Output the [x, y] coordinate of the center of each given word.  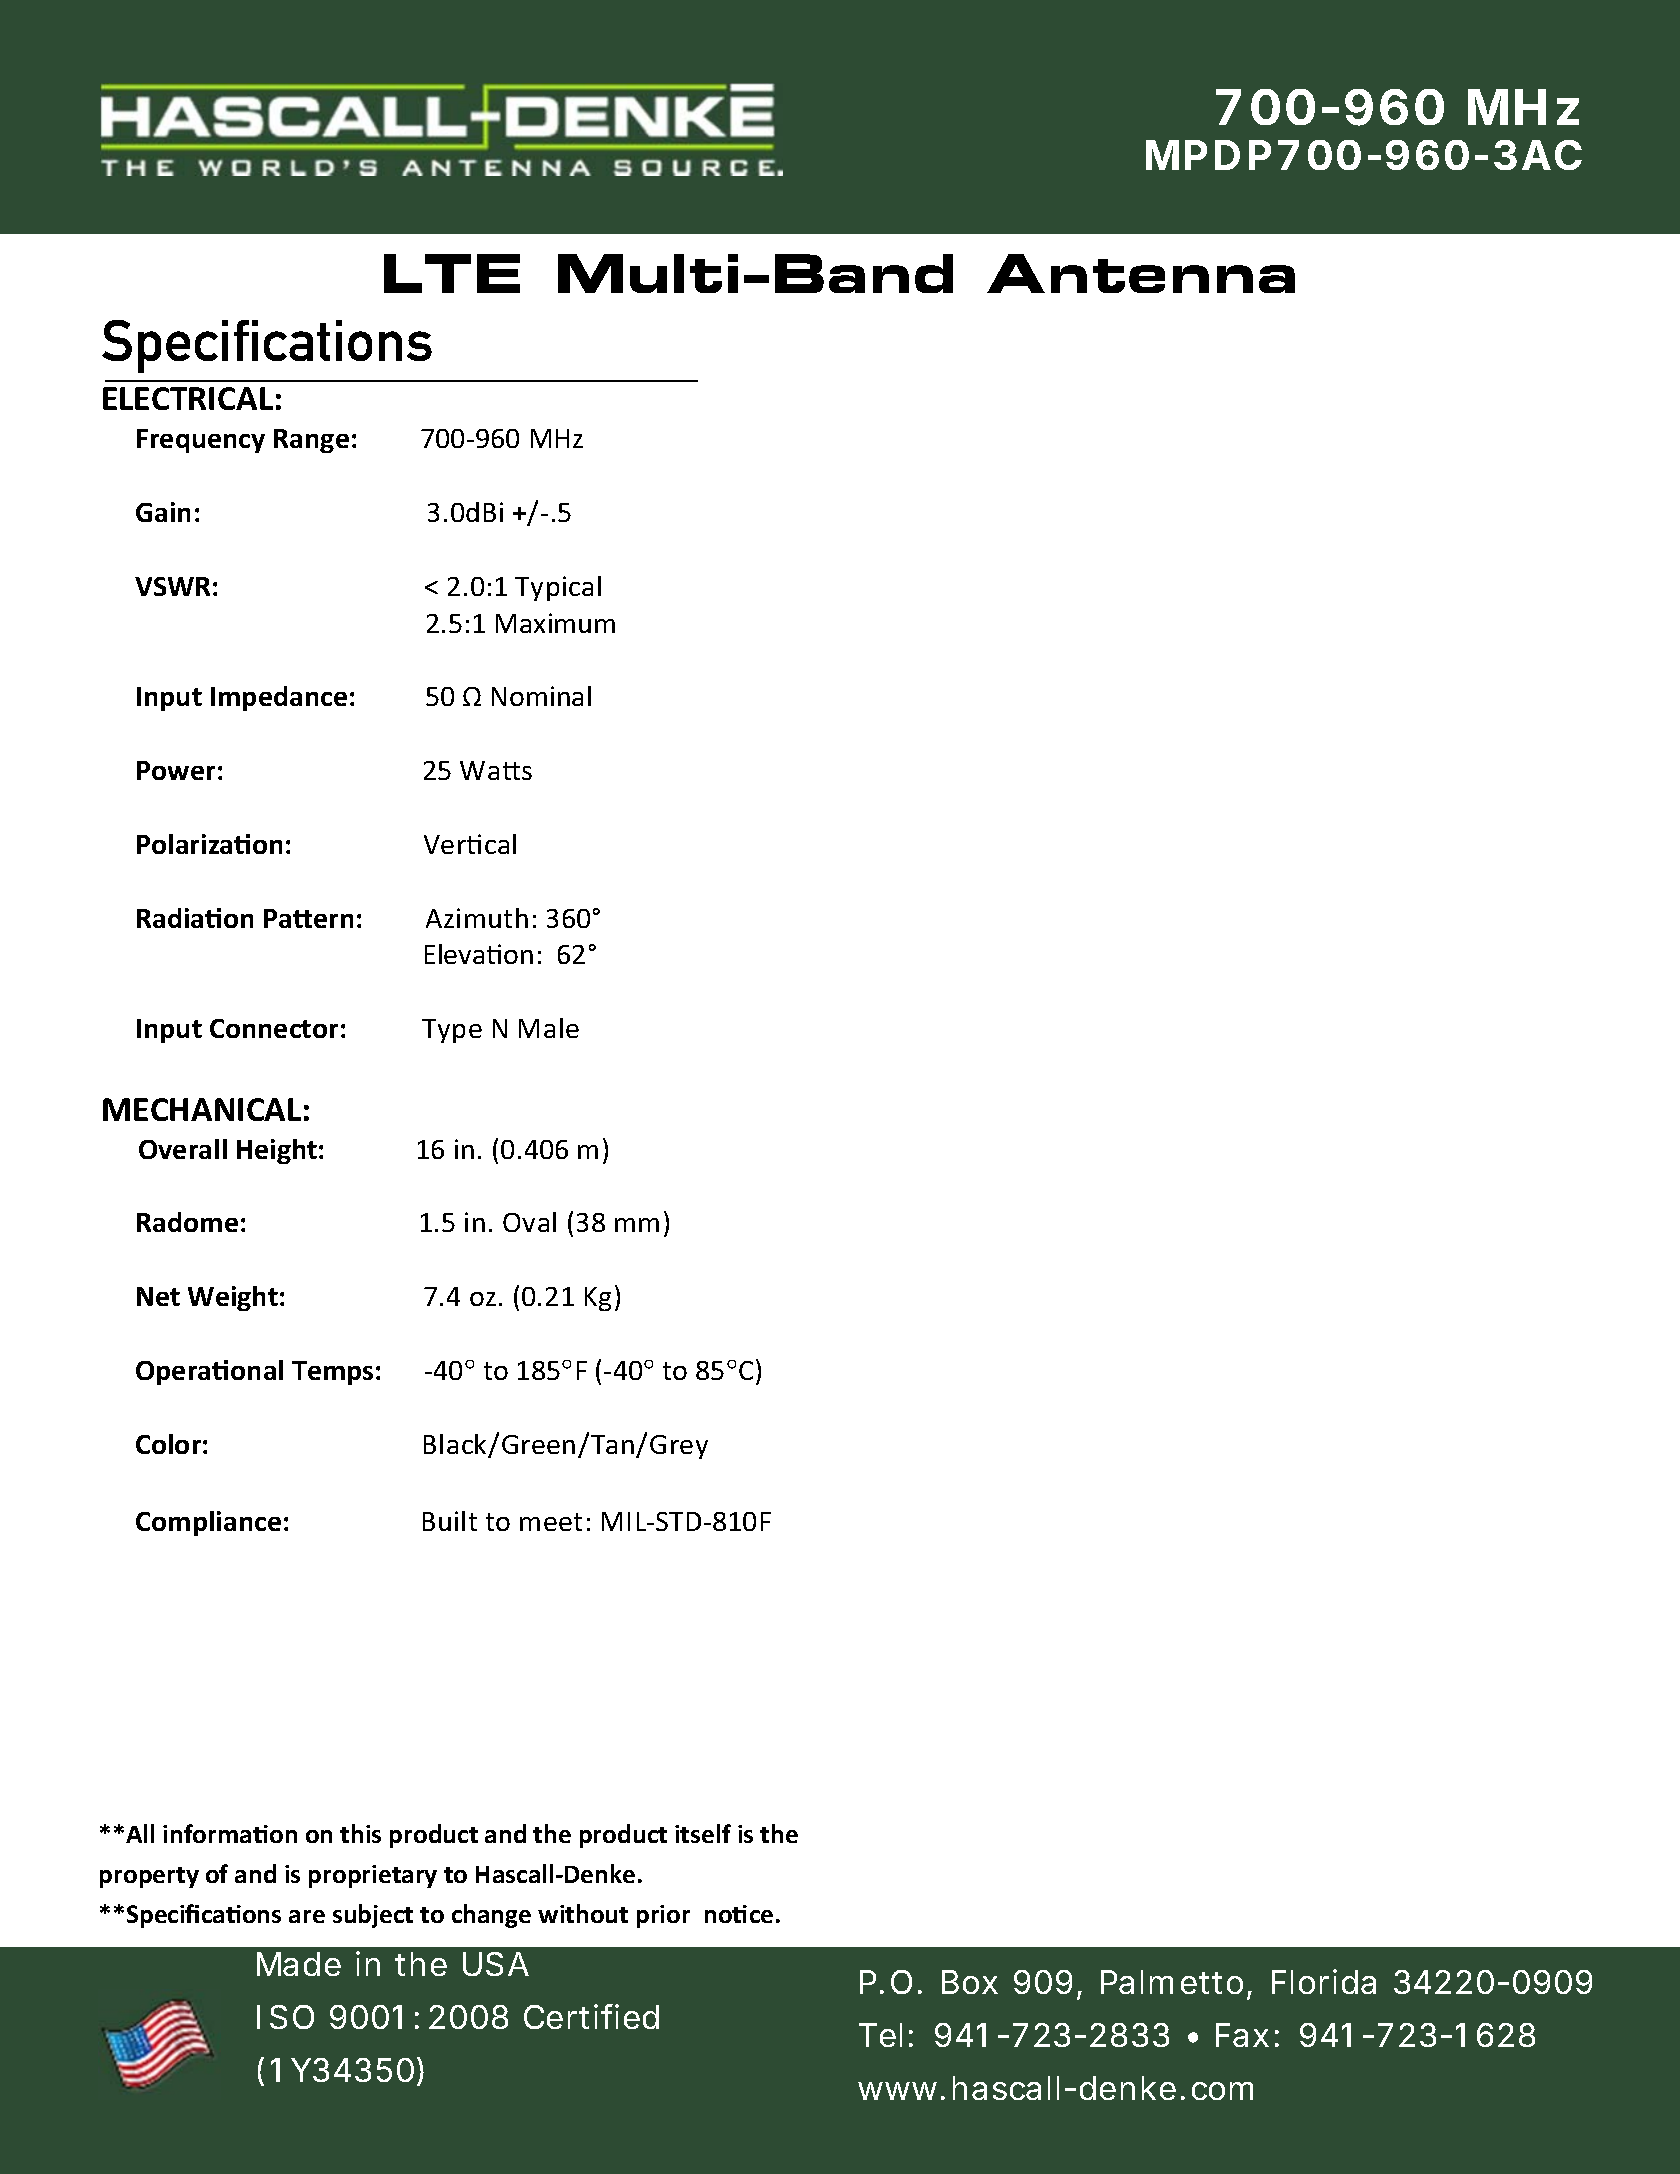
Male [549, 1028]
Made [299, 1964]
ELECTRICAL [188, 398]
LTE [452, 273]
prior [663, 1916]
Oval [529, 1222]
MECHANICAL [202, 1109]
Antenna [1141, 273]
